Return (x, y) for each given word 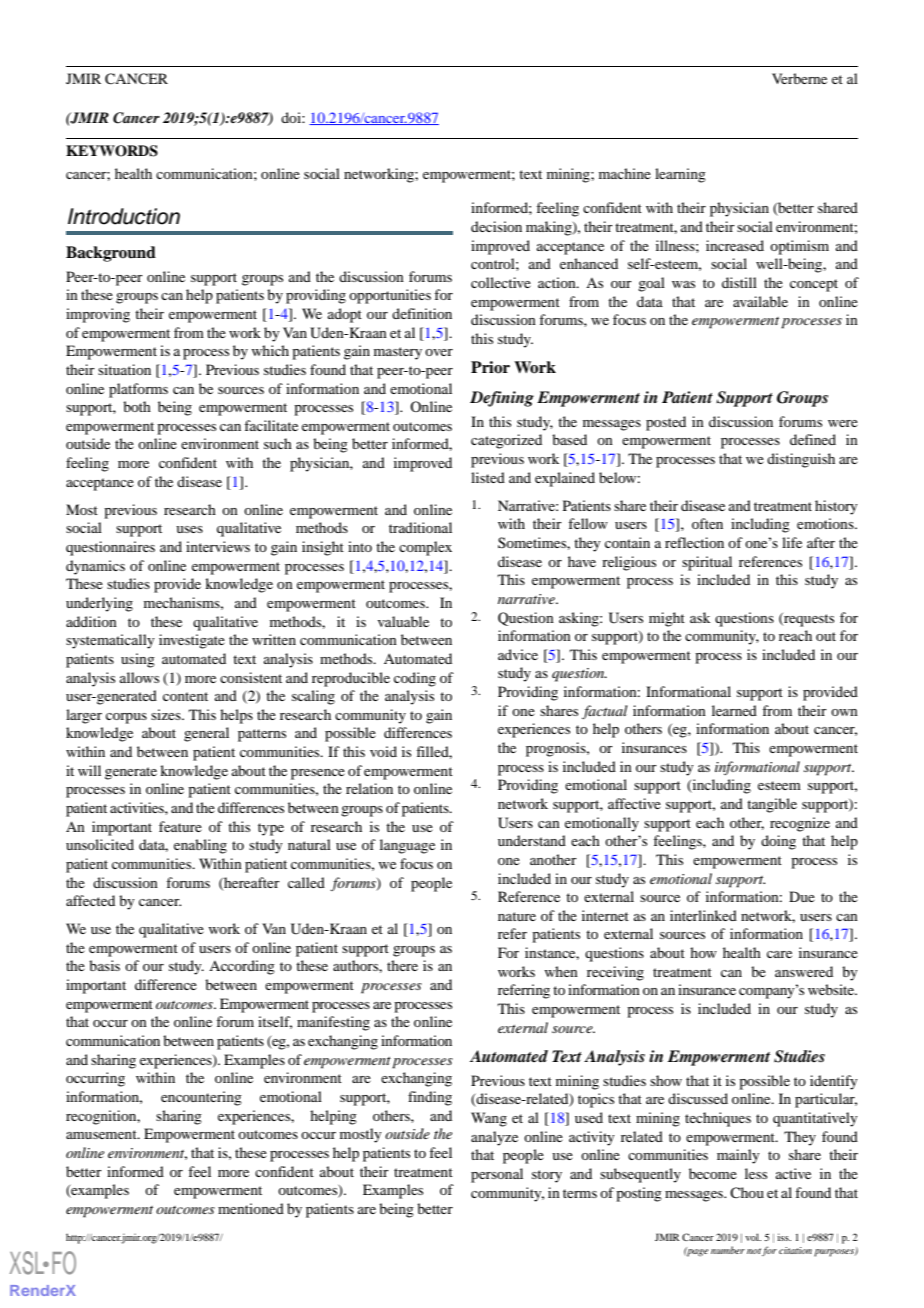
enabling (200, 846)
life (792, 542)
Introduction (124, 216)
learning (680, 175)
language (407, 846)
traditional (420, 527)
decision (496, 226)
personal (497, 1175)
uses (189, 529)
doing (778, 842)
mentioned (251, 1208)
